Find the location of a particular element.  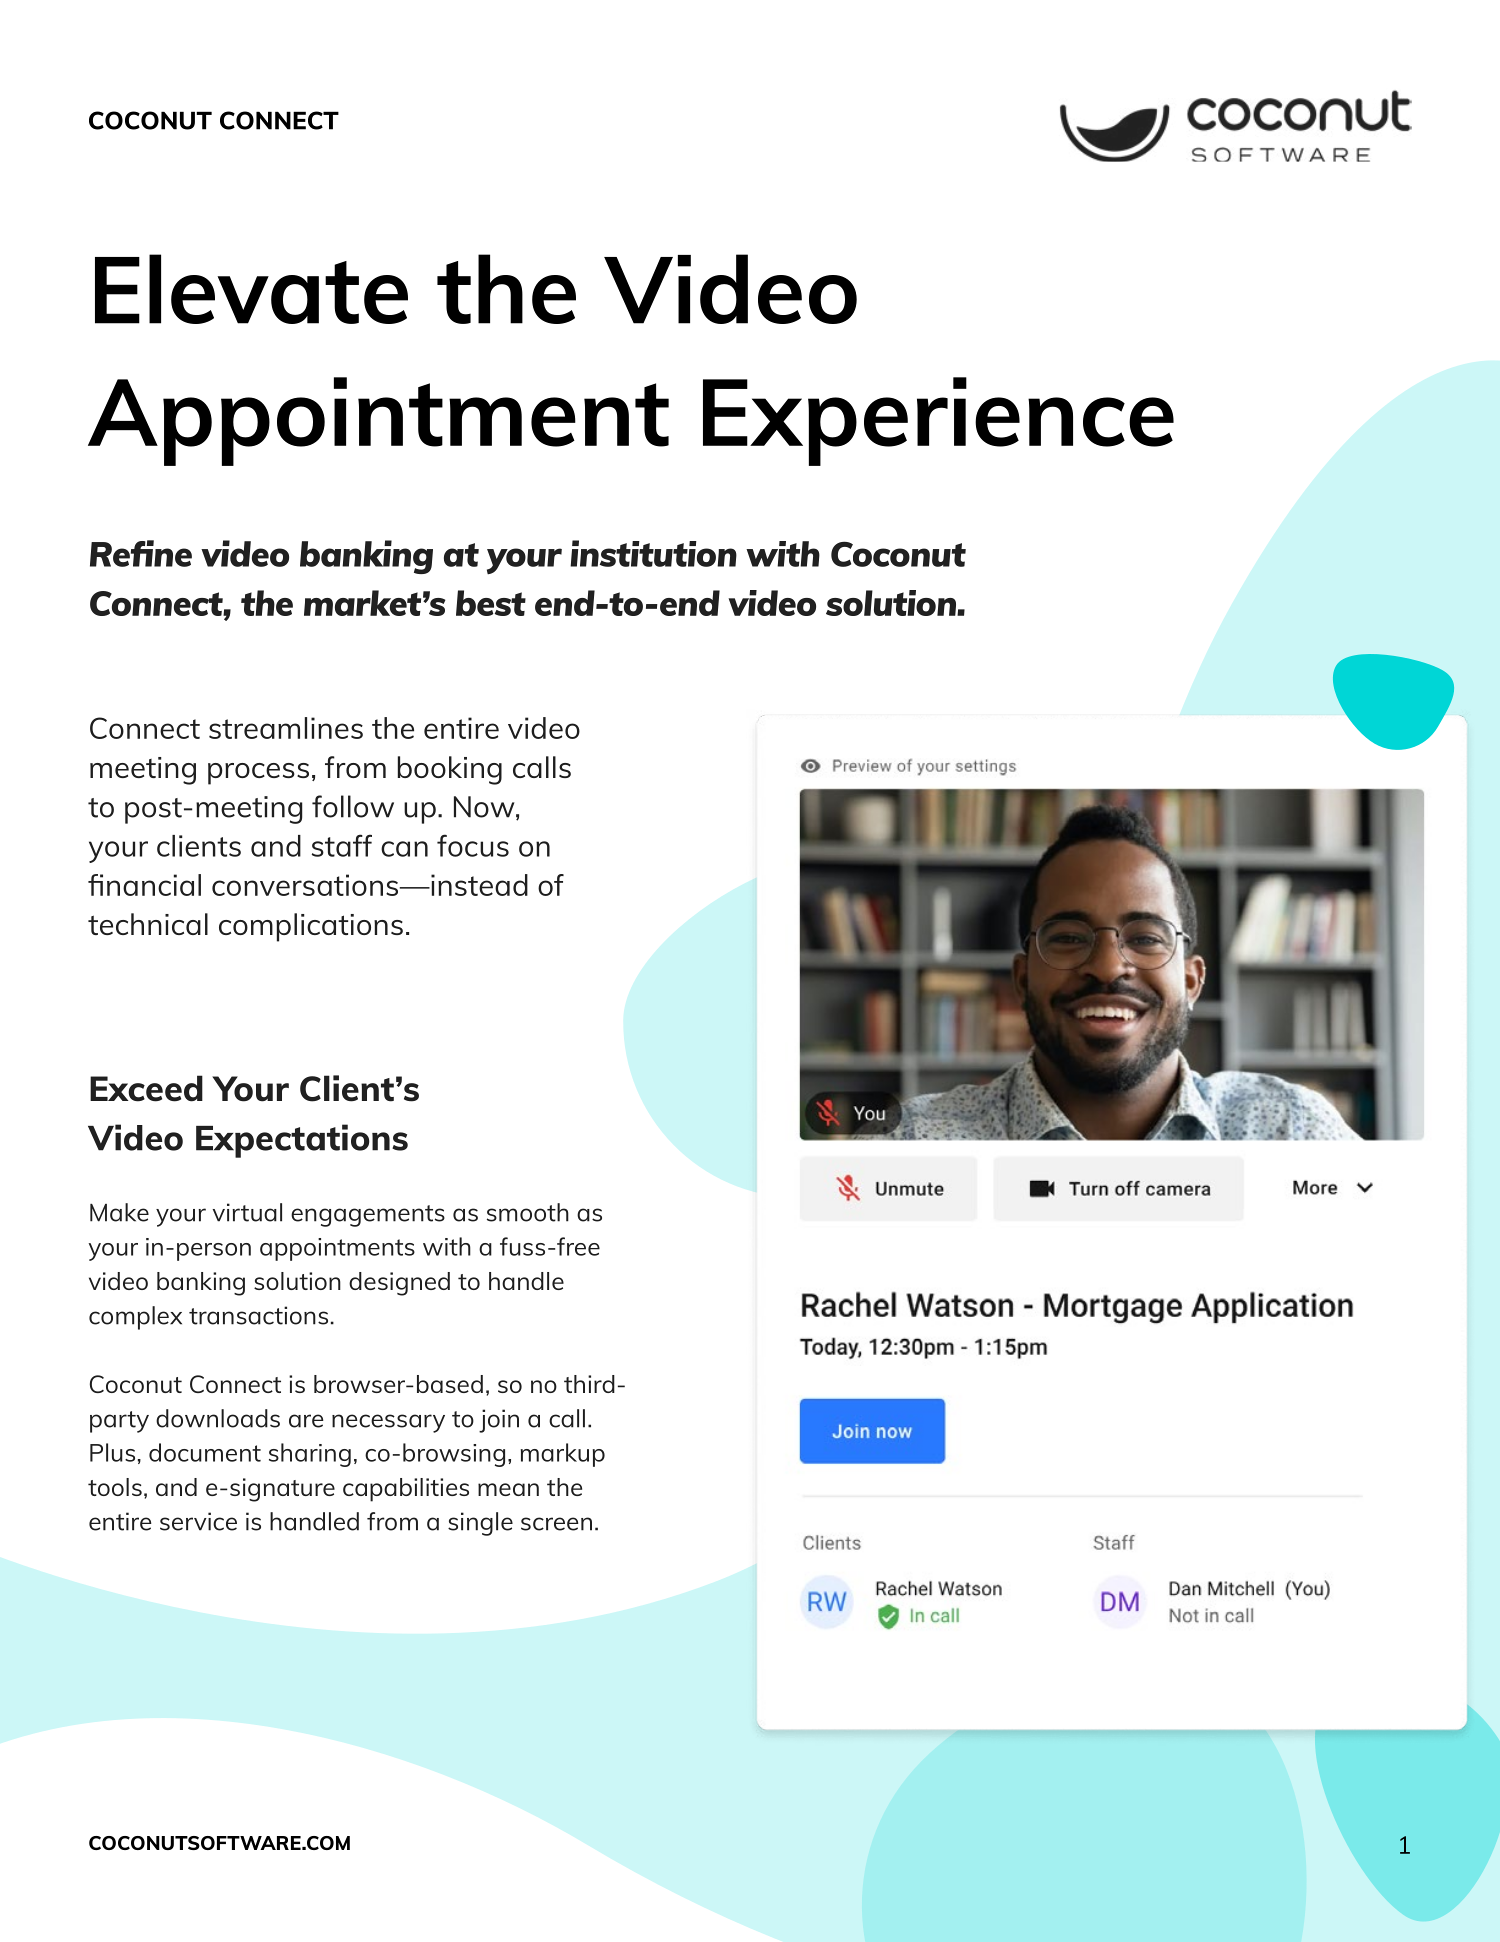

Elevate is located at coordinates (251, 289).
